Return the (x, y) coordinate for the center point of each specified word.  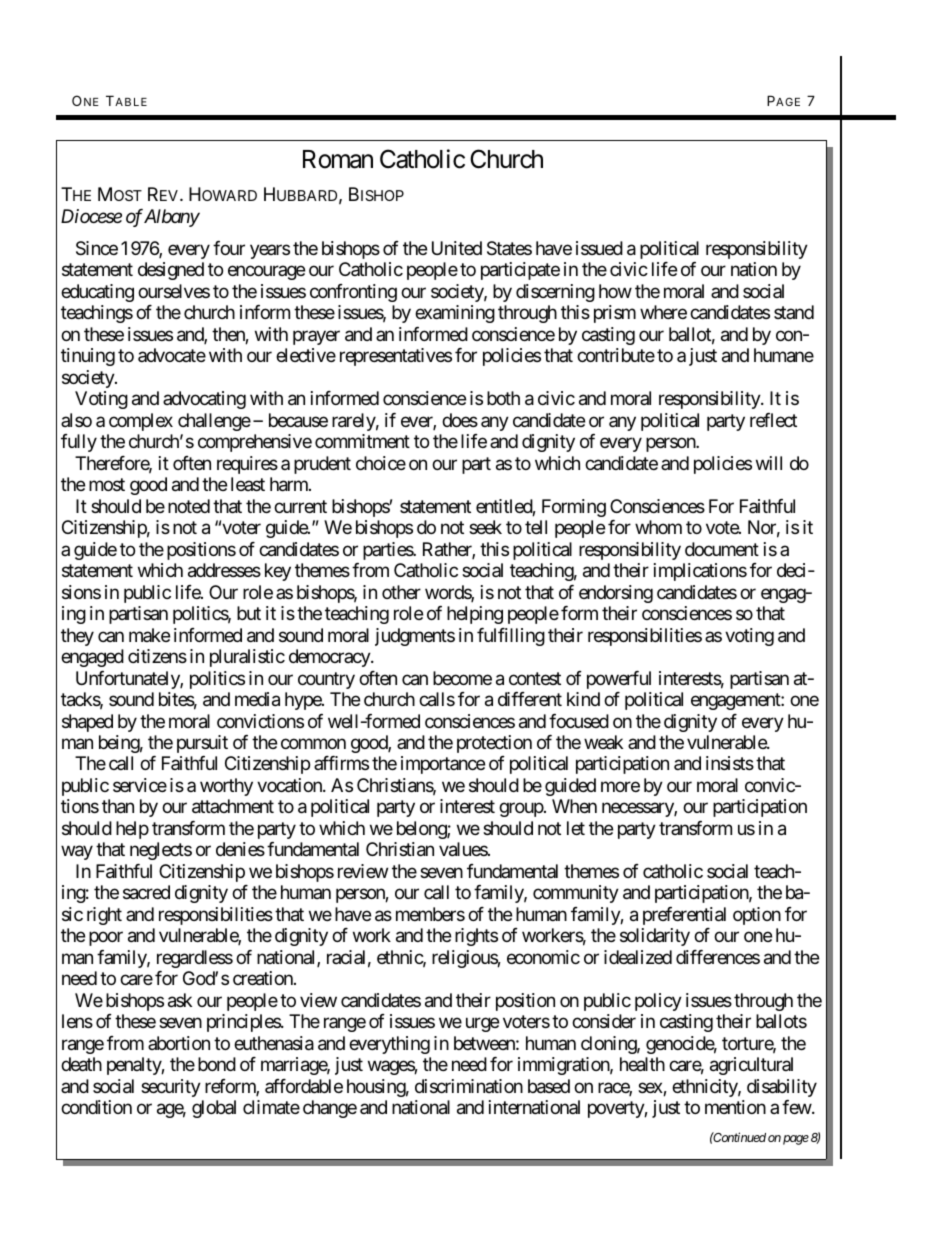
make (149, 635)
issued (599, 248)
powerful (619, 680)
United (457, 248)
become (462, 678)
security (171, 1088)
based (549, 1086)
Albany (172, 218)
